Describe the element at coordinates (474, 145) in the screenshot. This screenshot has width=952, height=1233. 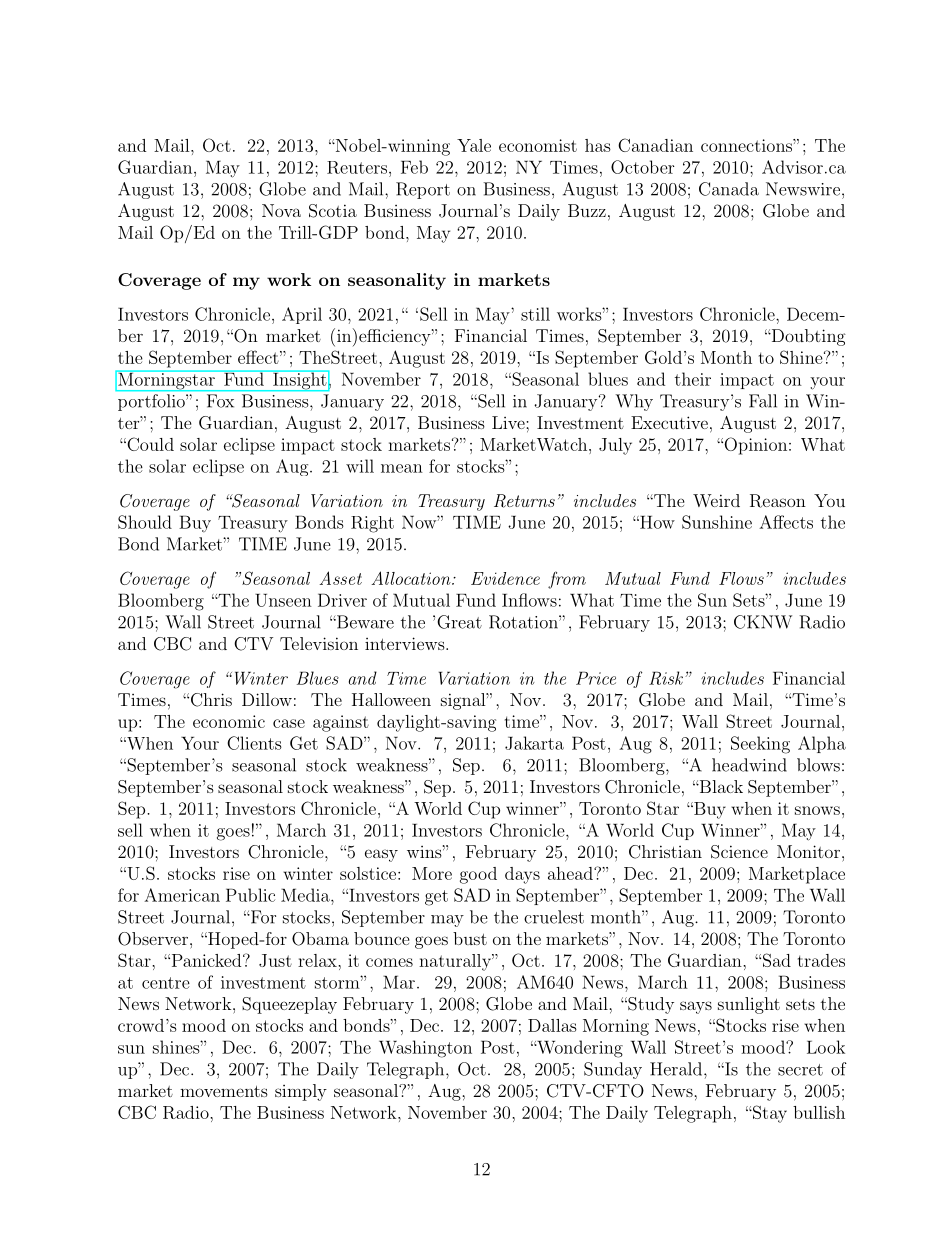
I see `Yale` at that location.
